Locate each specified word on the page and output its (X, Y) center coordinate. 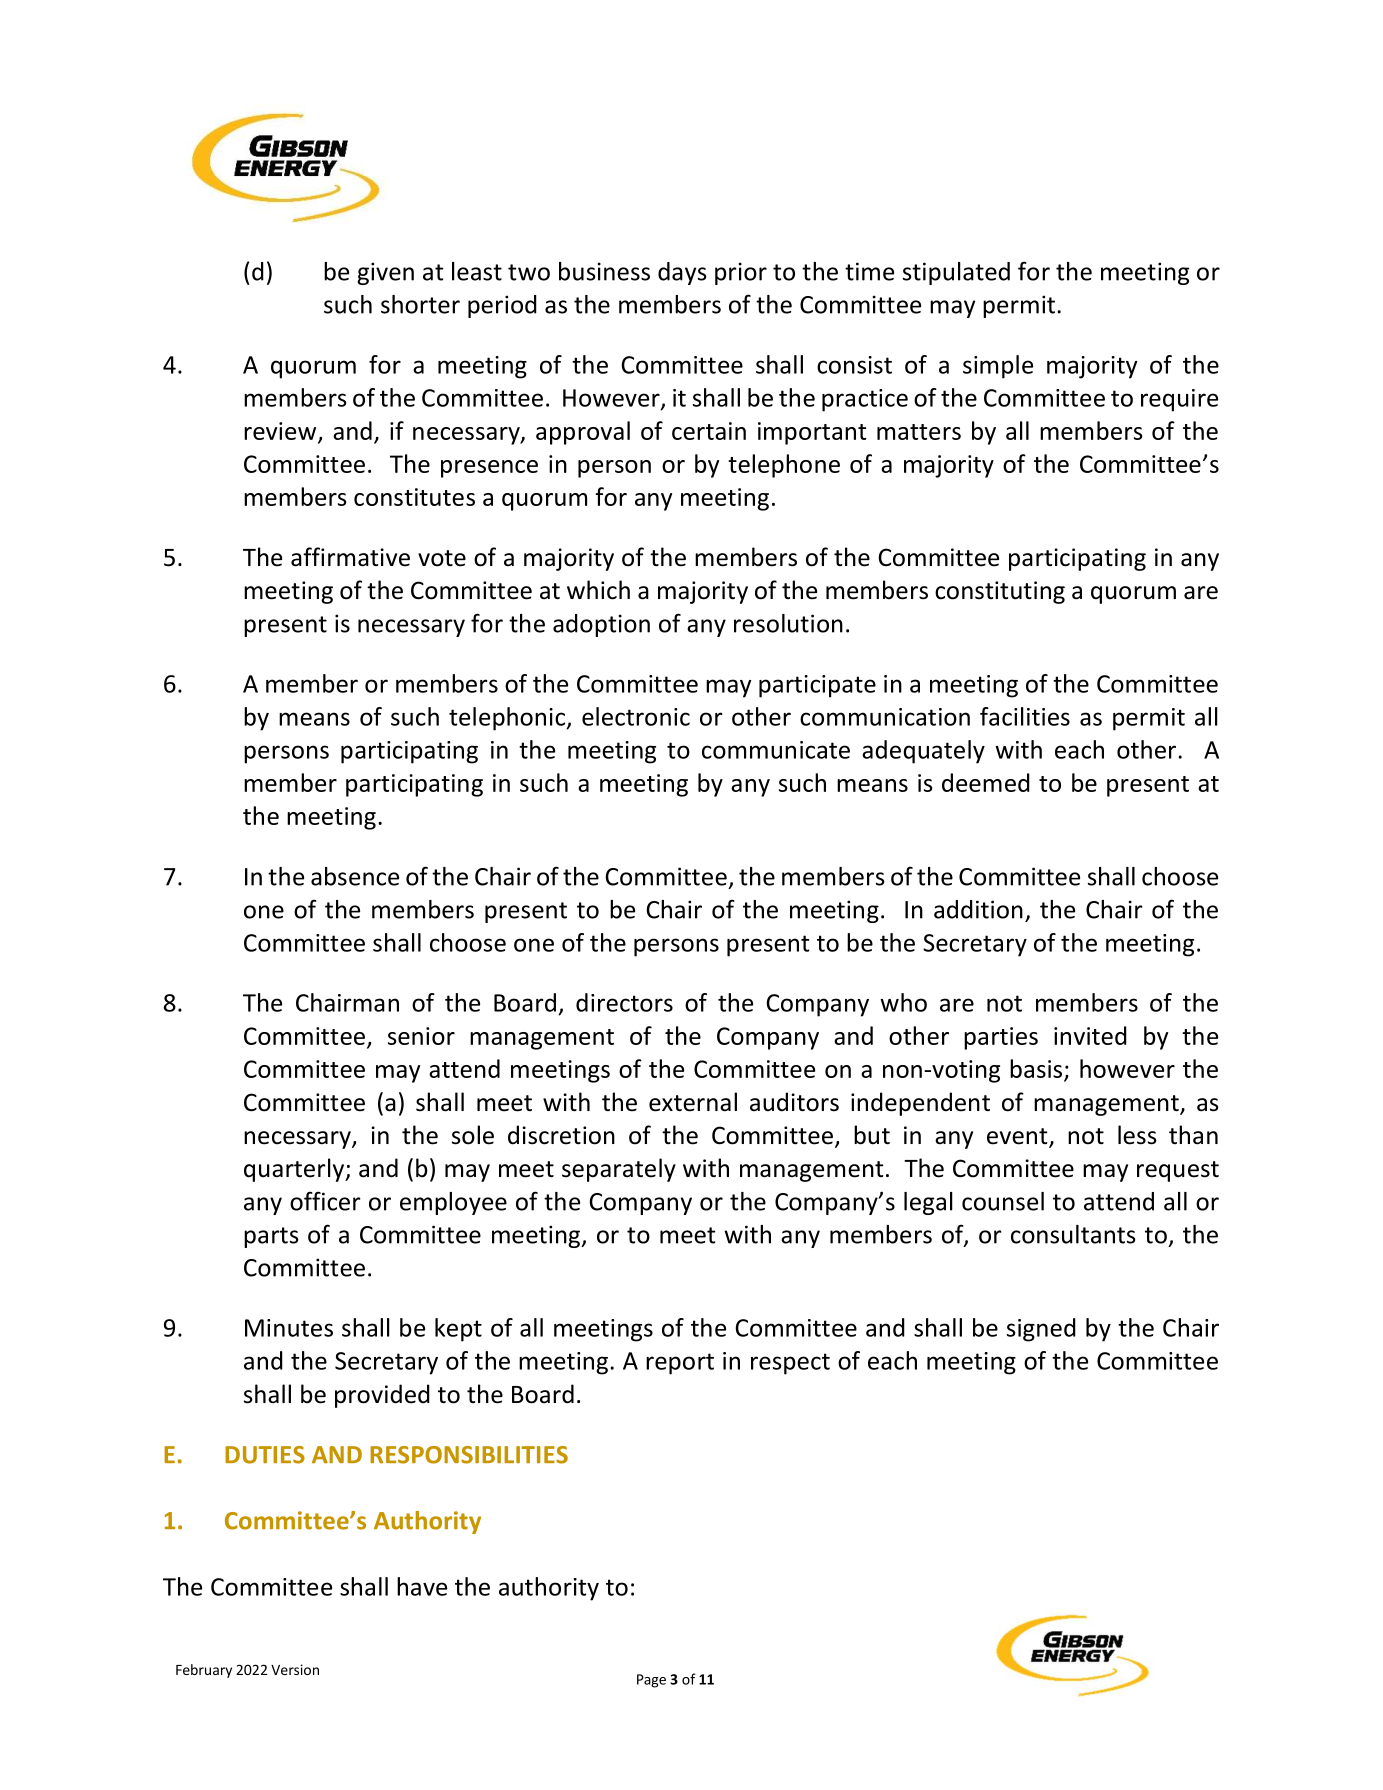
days (682, 273)
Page (651, 1681)
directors (624, 1002)
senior (421, 1036)
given (385, 273)
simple (998, 367)
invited (1090, 1035)
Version (295, 1669)
